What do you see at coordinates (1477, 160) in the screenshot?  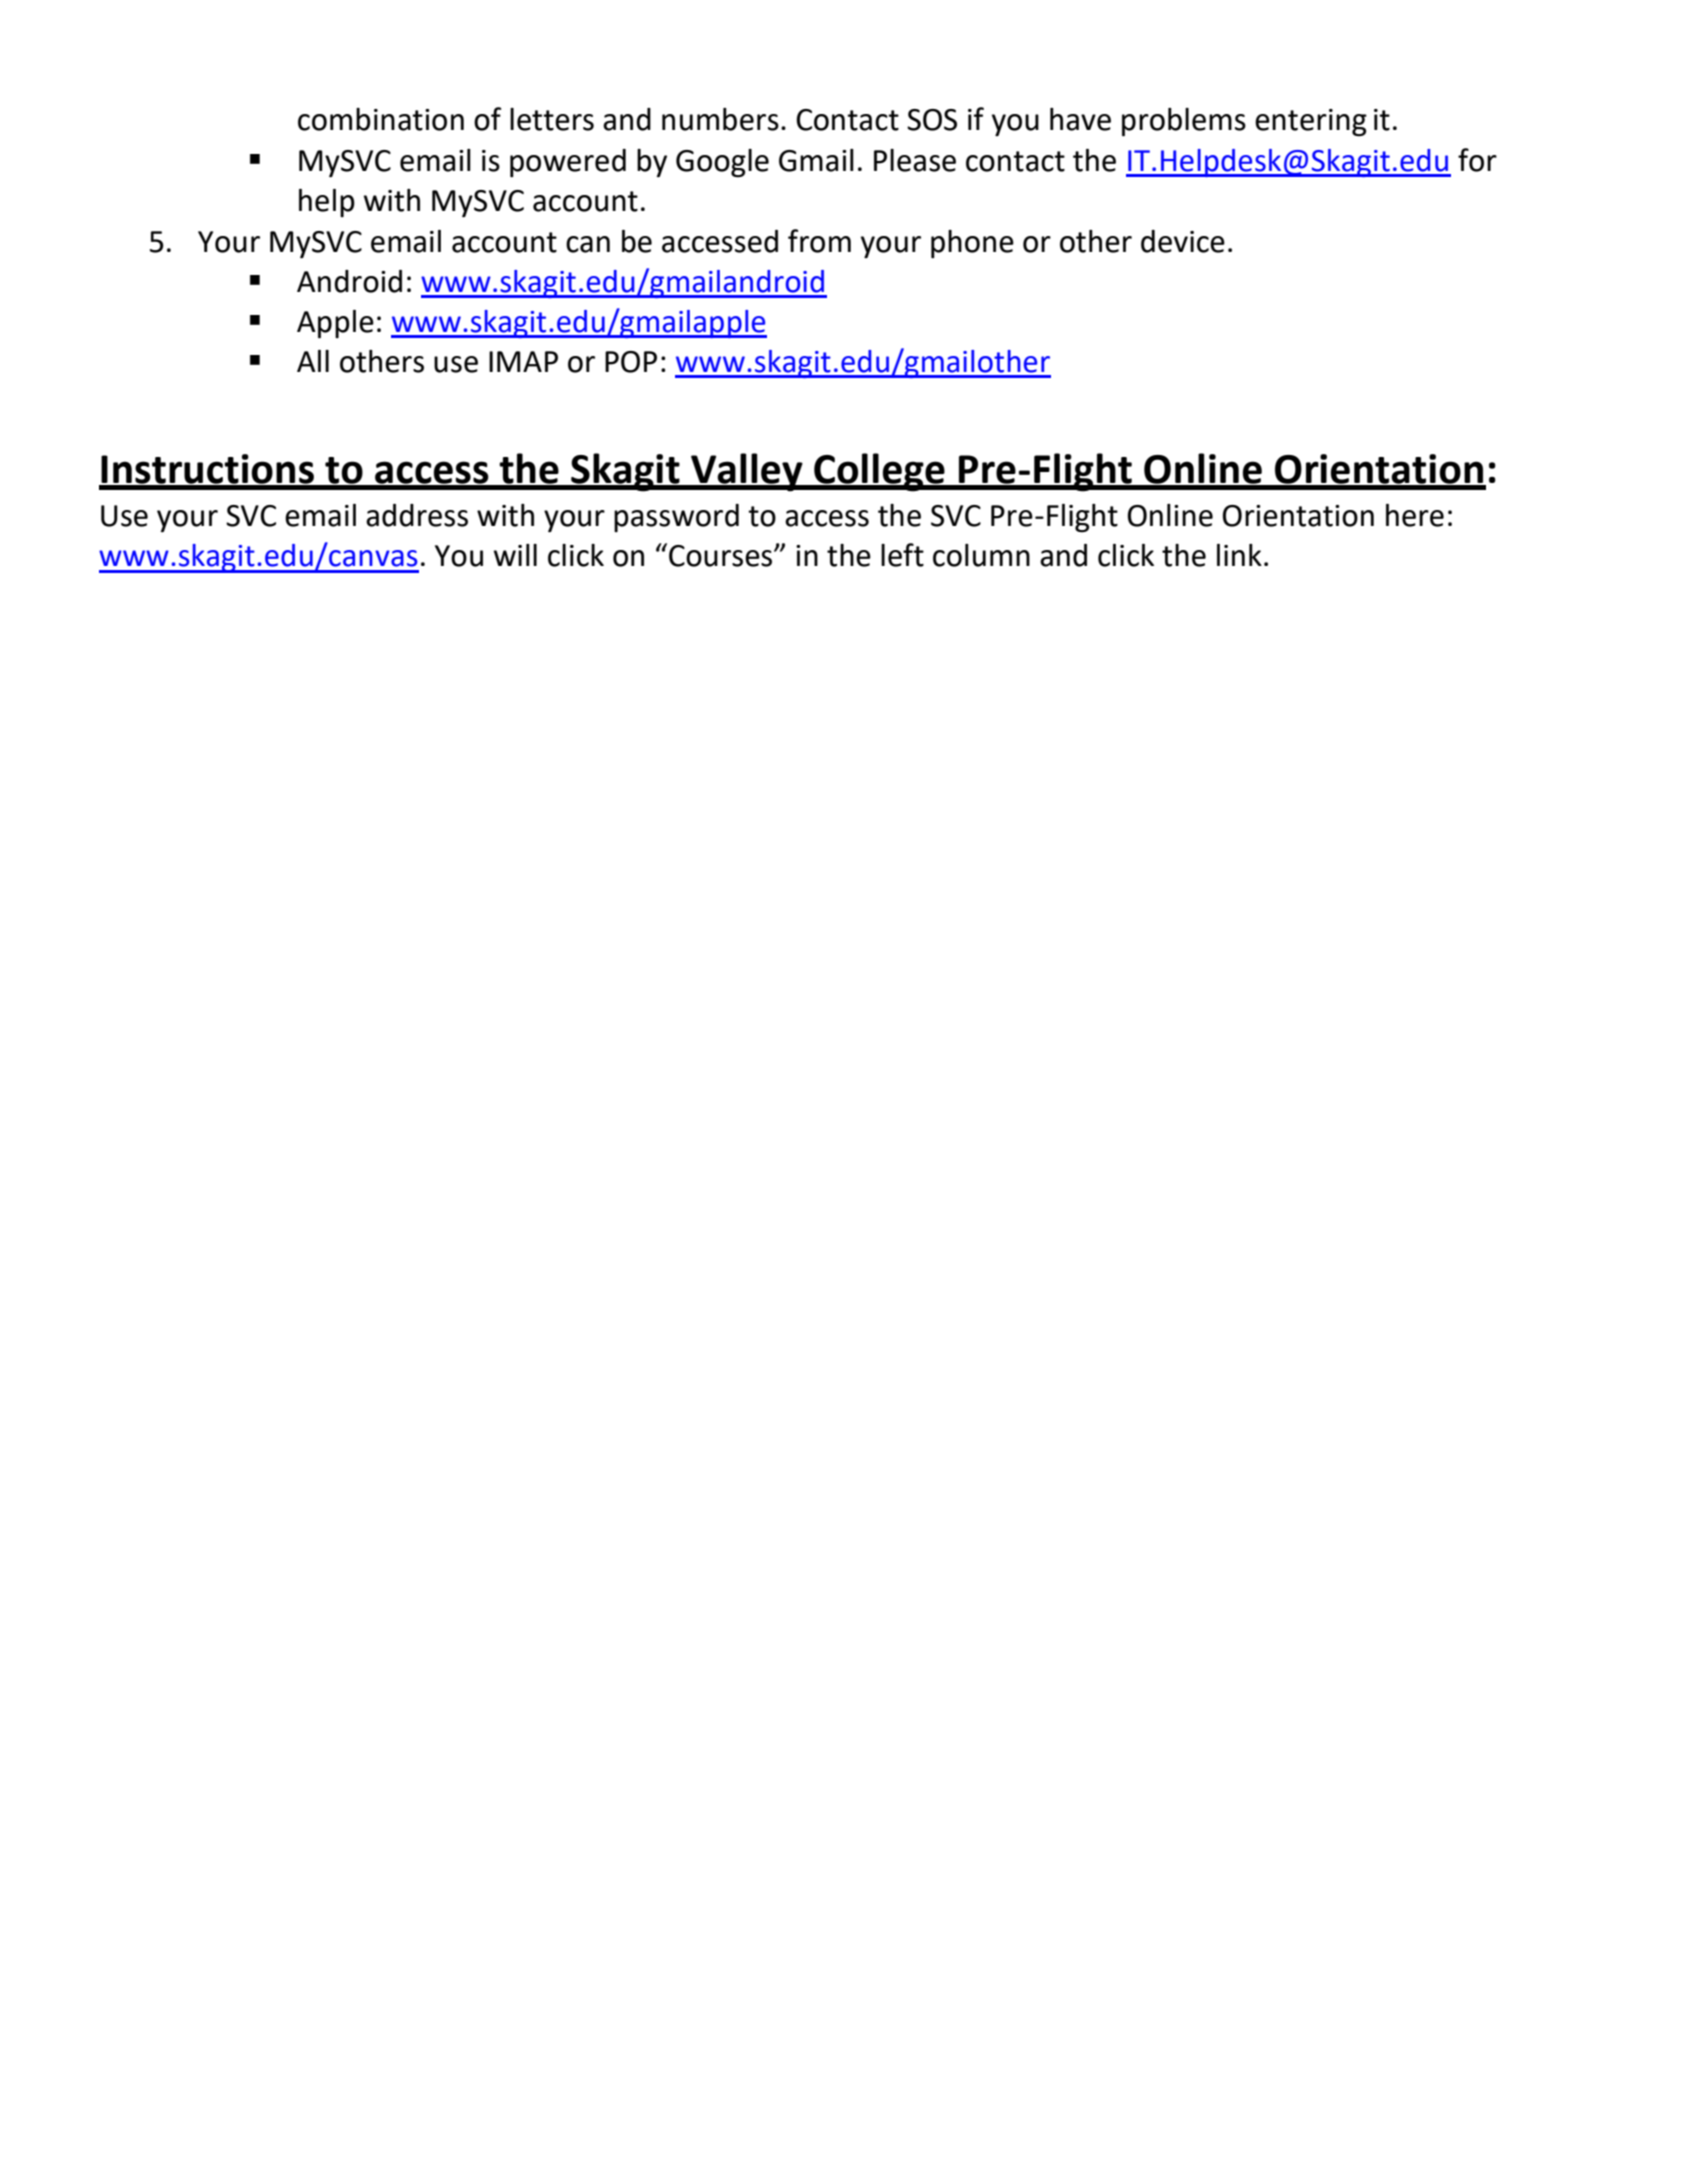 I see `for` at bounding box center [1477, 160].
